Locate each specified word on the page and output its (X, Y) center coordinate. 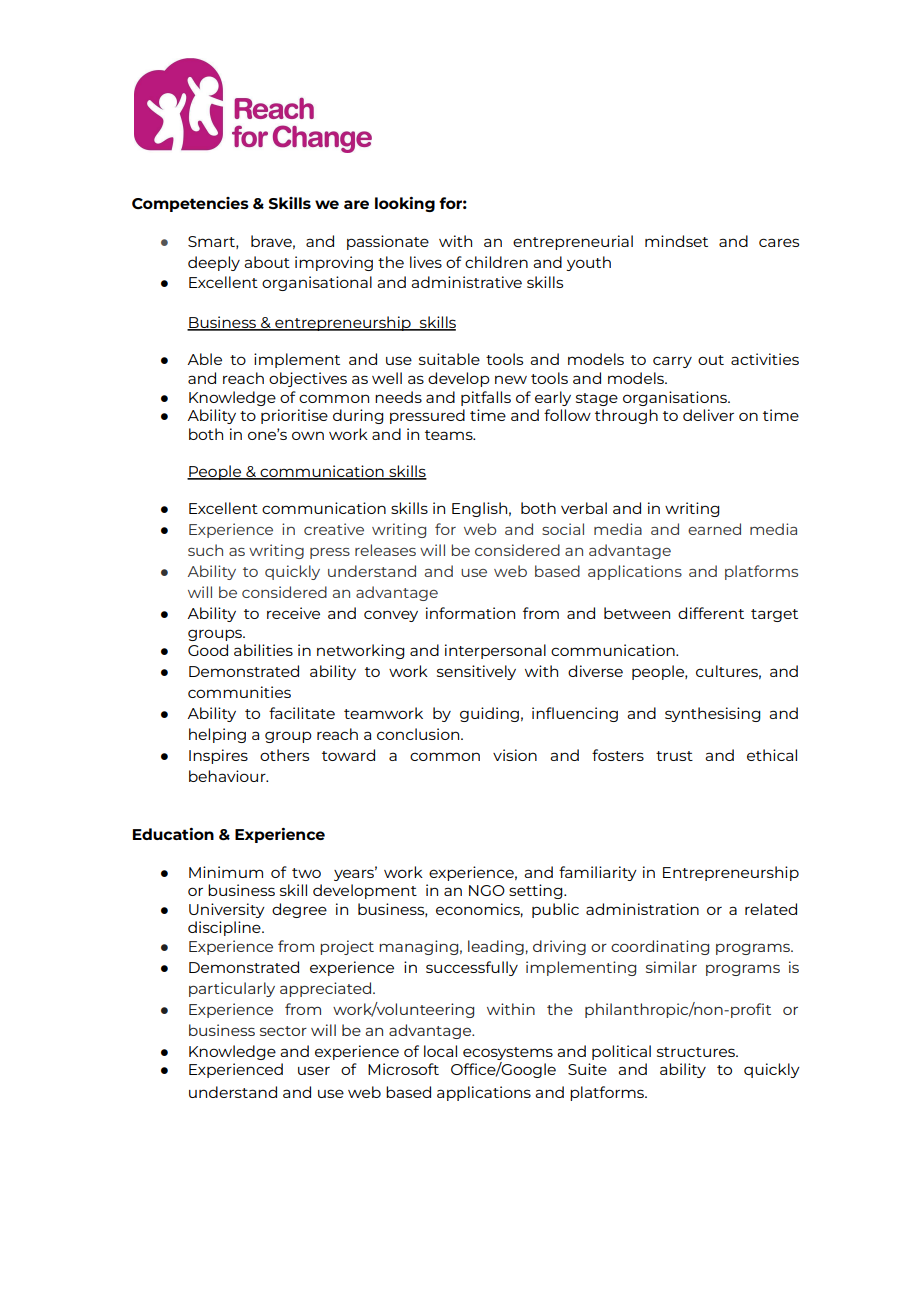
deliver (708, 415)
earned (714, 529)
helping (217, 735)
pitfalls (486, 398)
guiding (489, 714)
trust (674, 756)
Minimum (226, 872)
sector (283, 1031)
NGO (487, 890)
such (205, 550)
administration (642, 909)
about (267, 262)
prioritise (294, 416)
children (496, 262)
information (470, 613)
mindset (676, 241)
